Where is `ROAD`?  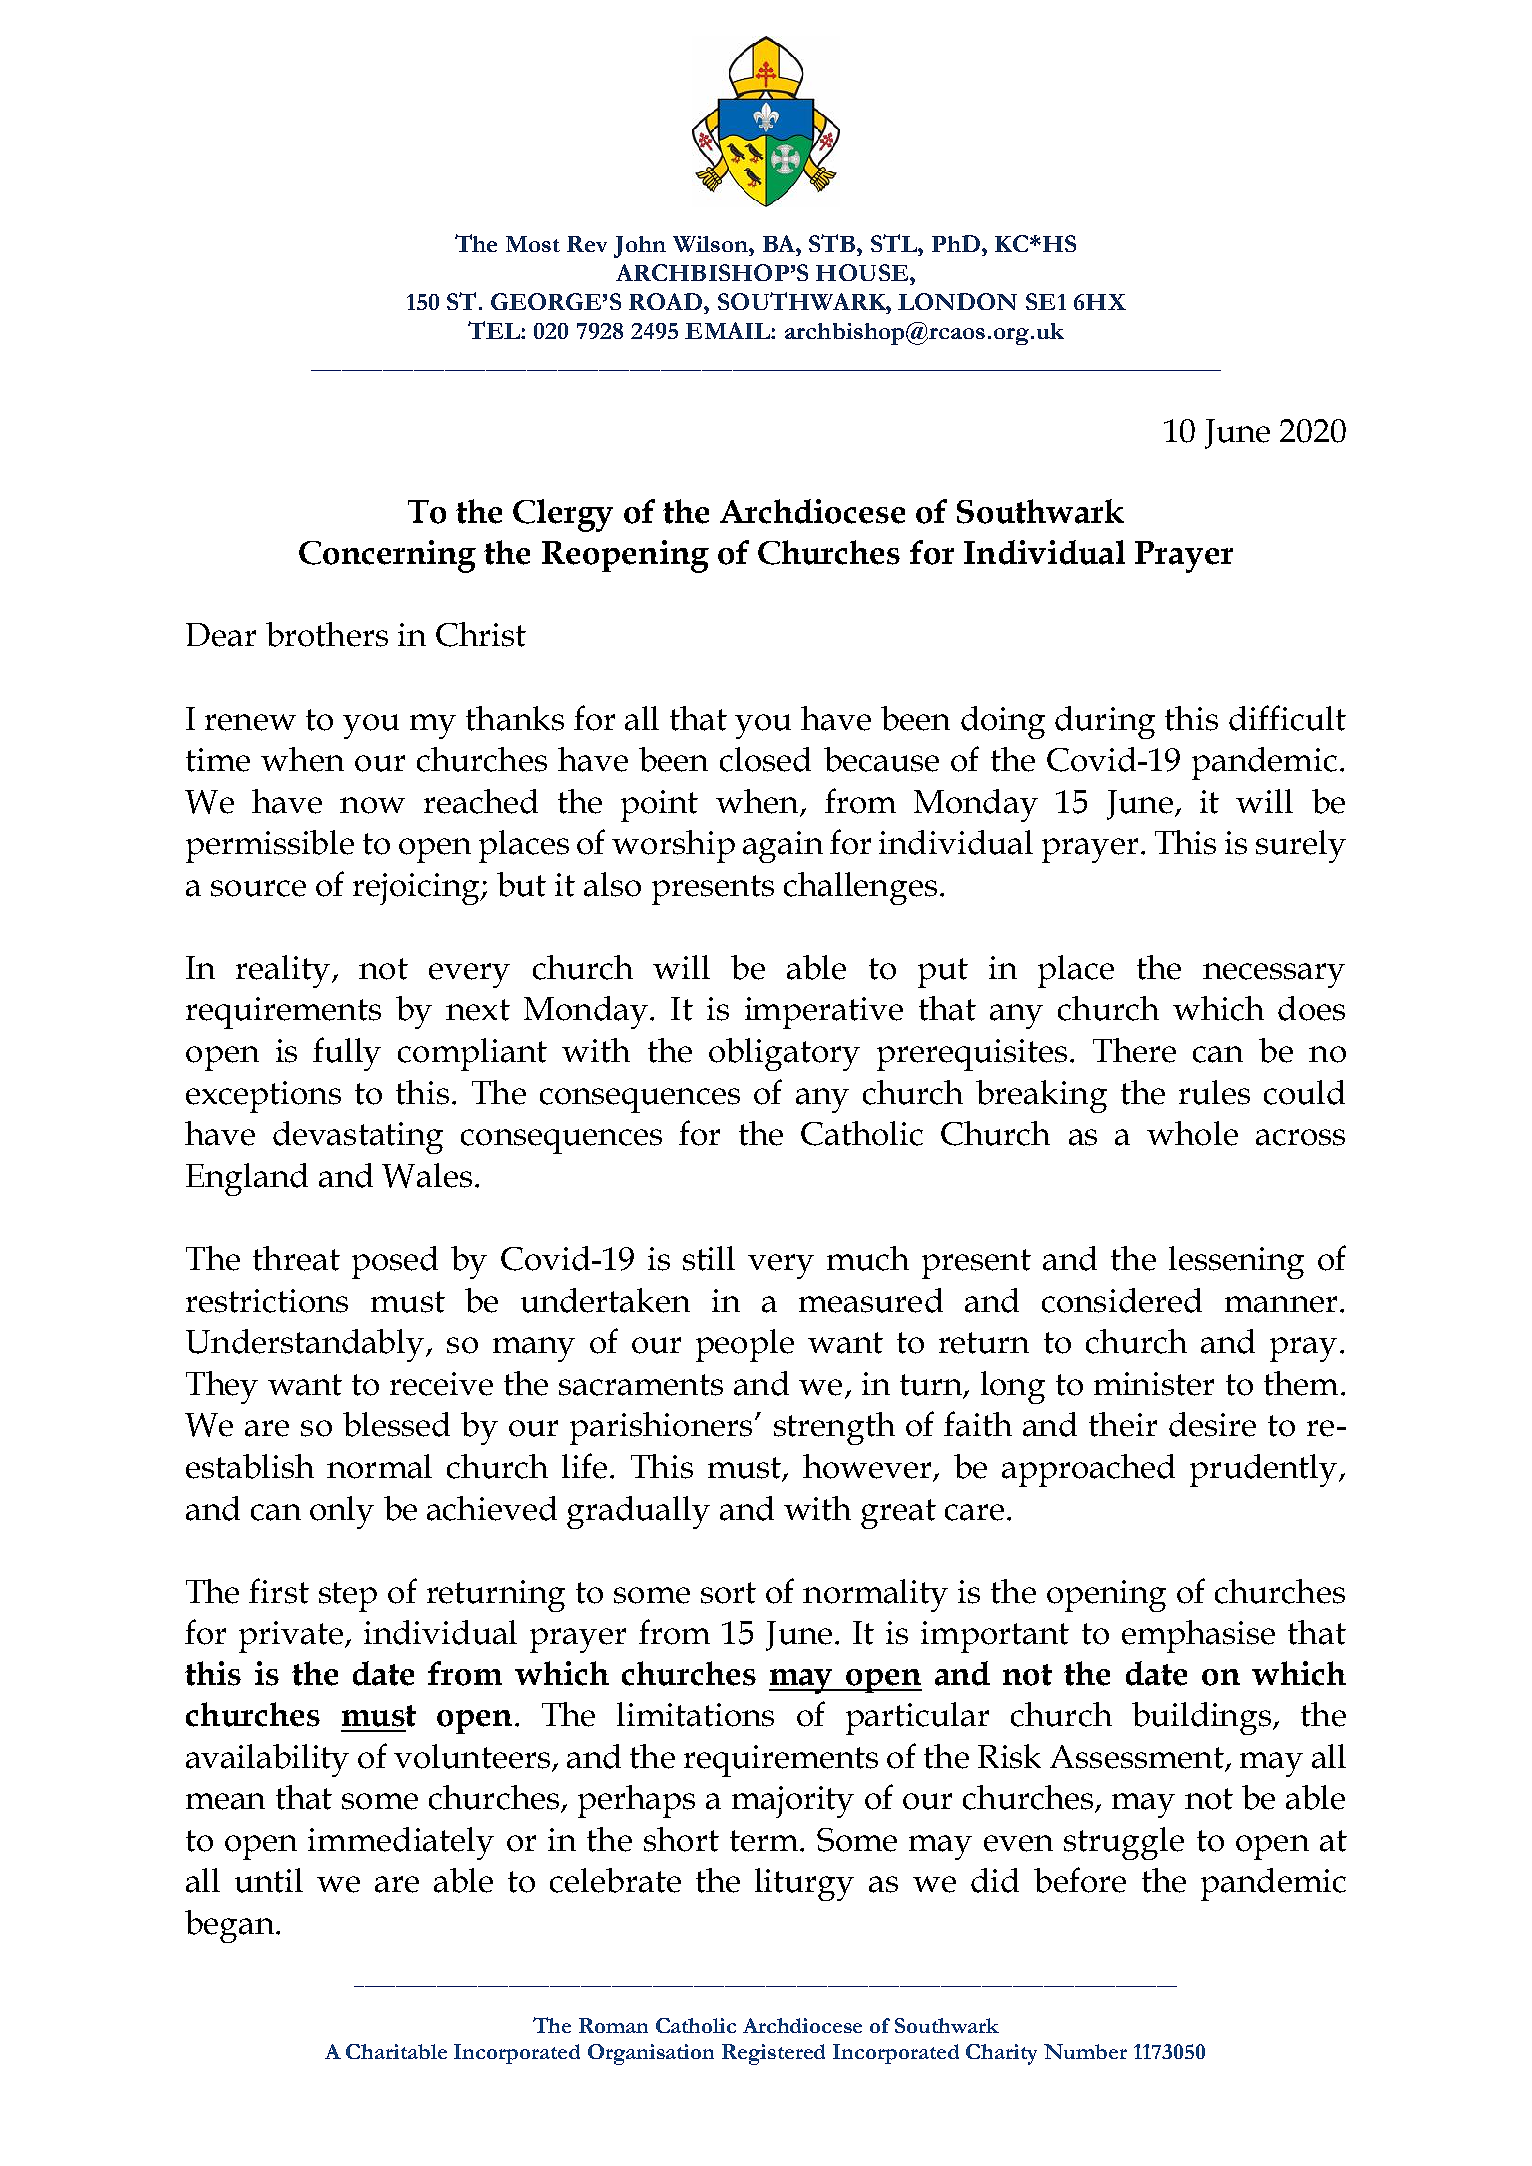
ROAD is located at coordinates (667, 301).
